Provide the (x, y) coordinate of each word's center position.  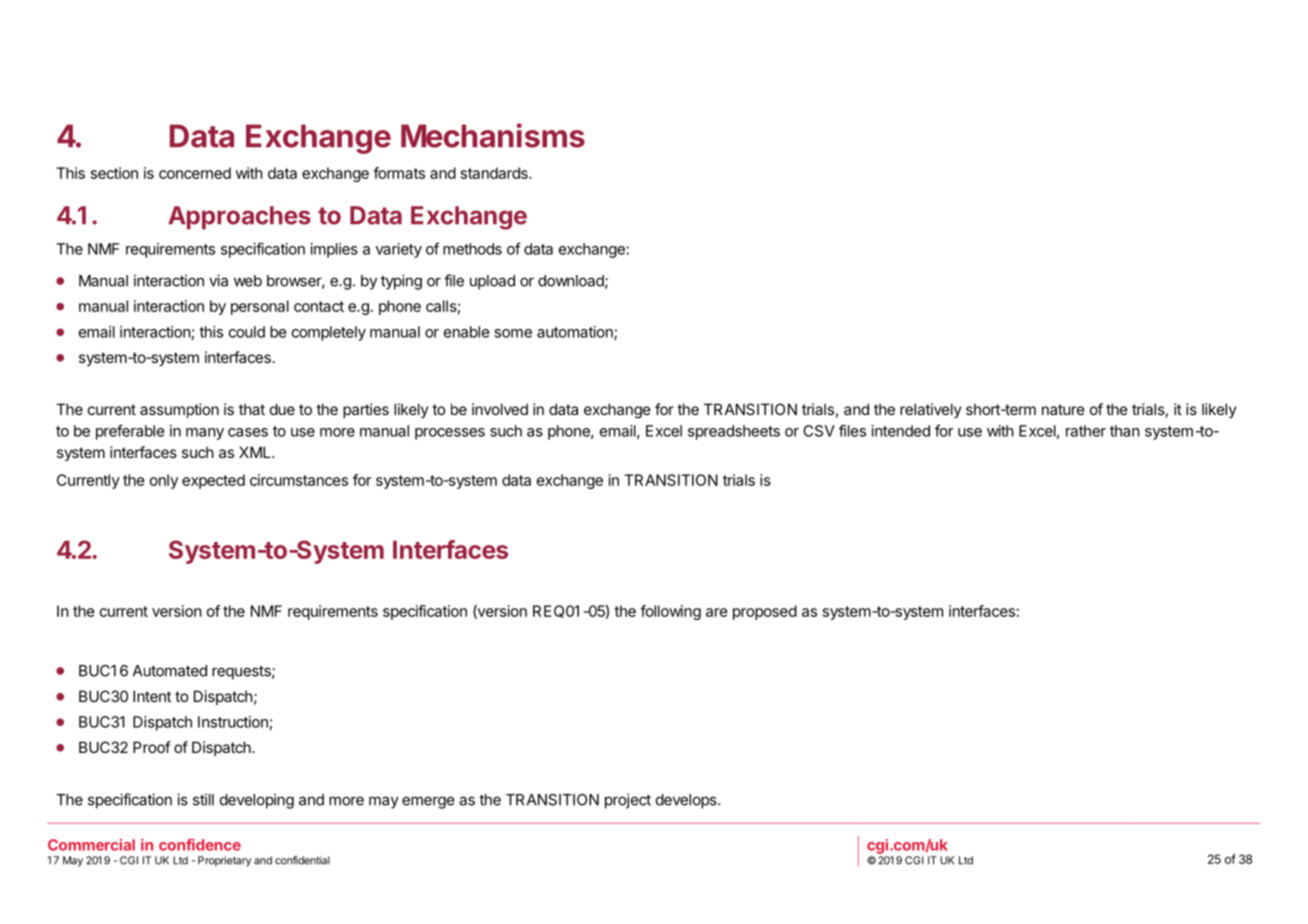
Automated (170, 671)
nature (1063, 409)
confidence (200, 845)
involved (500, 409)
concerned (195, 173)
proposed (765, 612)
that (252, 409)
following (670, 612)
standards (495, 173)
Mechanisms (493, 135)
